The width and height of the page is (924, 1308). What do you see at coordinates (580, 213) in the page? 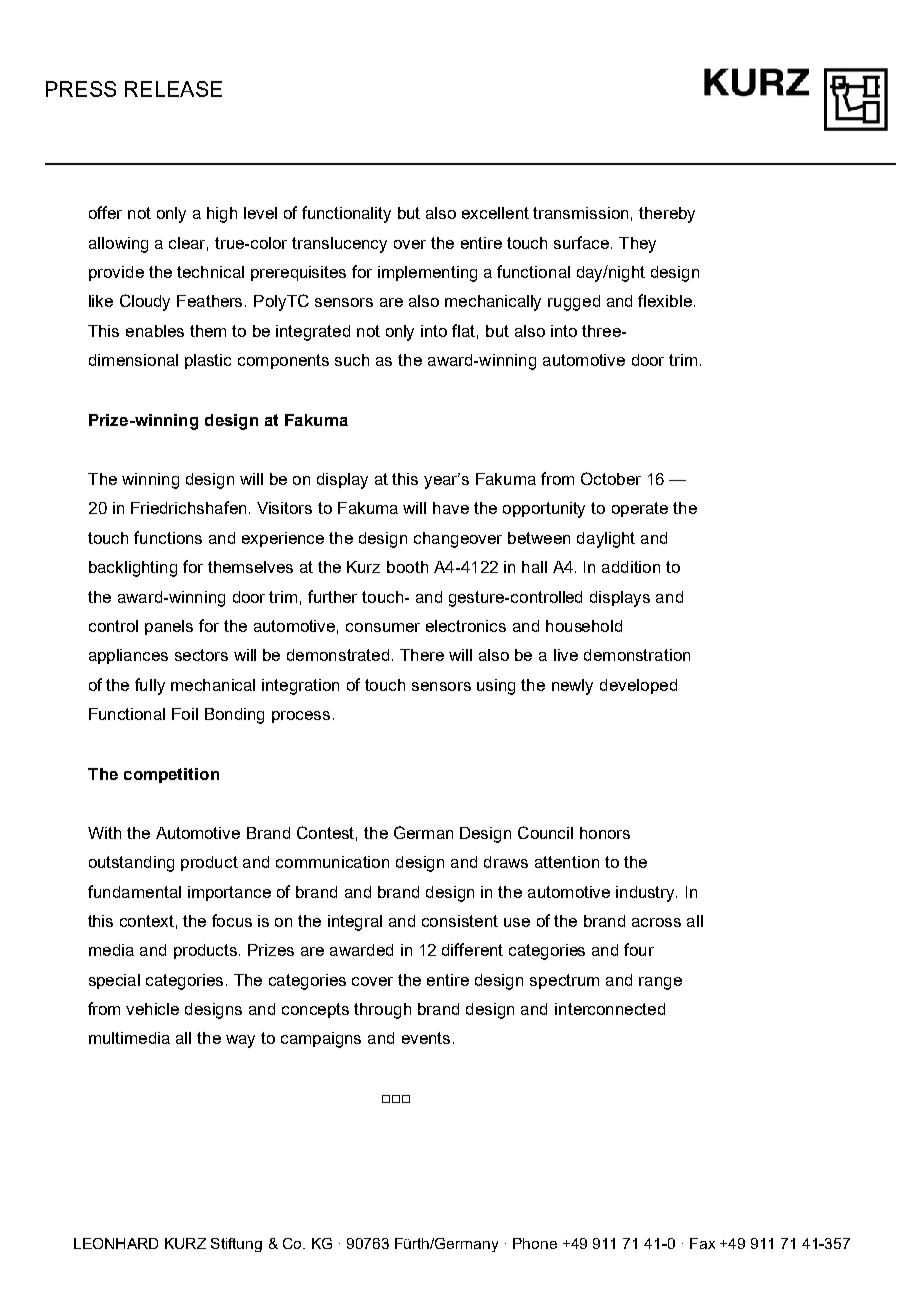
I see `transmission` at bounding box center [580, 213].
